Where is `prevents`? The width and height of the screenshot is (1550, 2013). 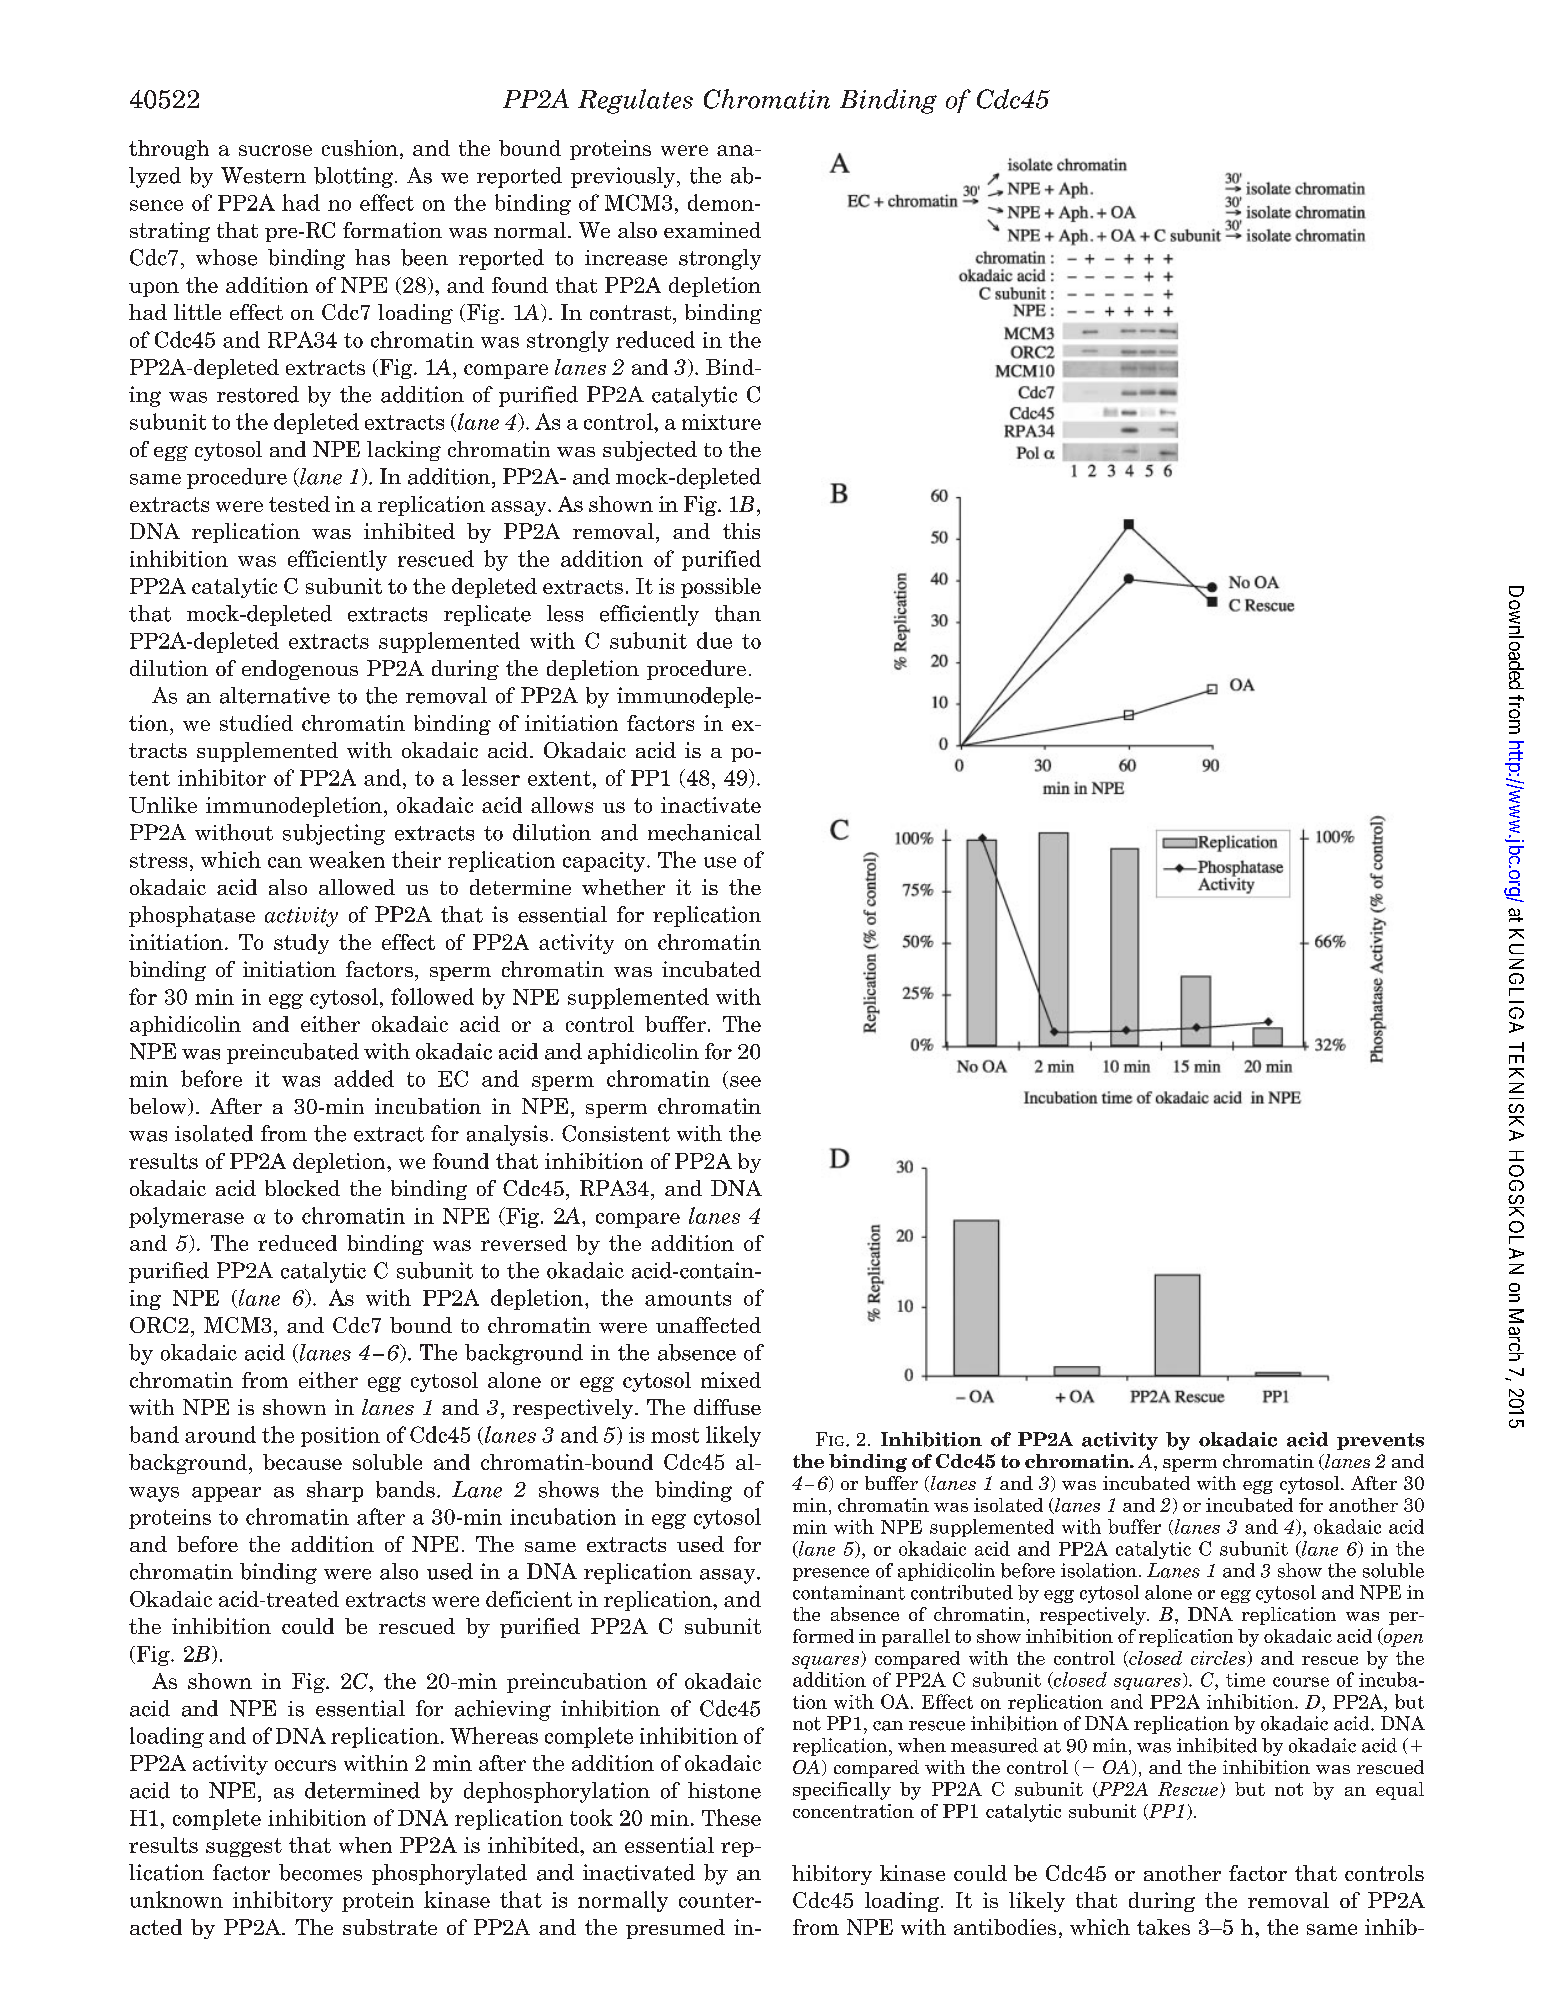 prevents is located at coordinates (1380, 1441).
